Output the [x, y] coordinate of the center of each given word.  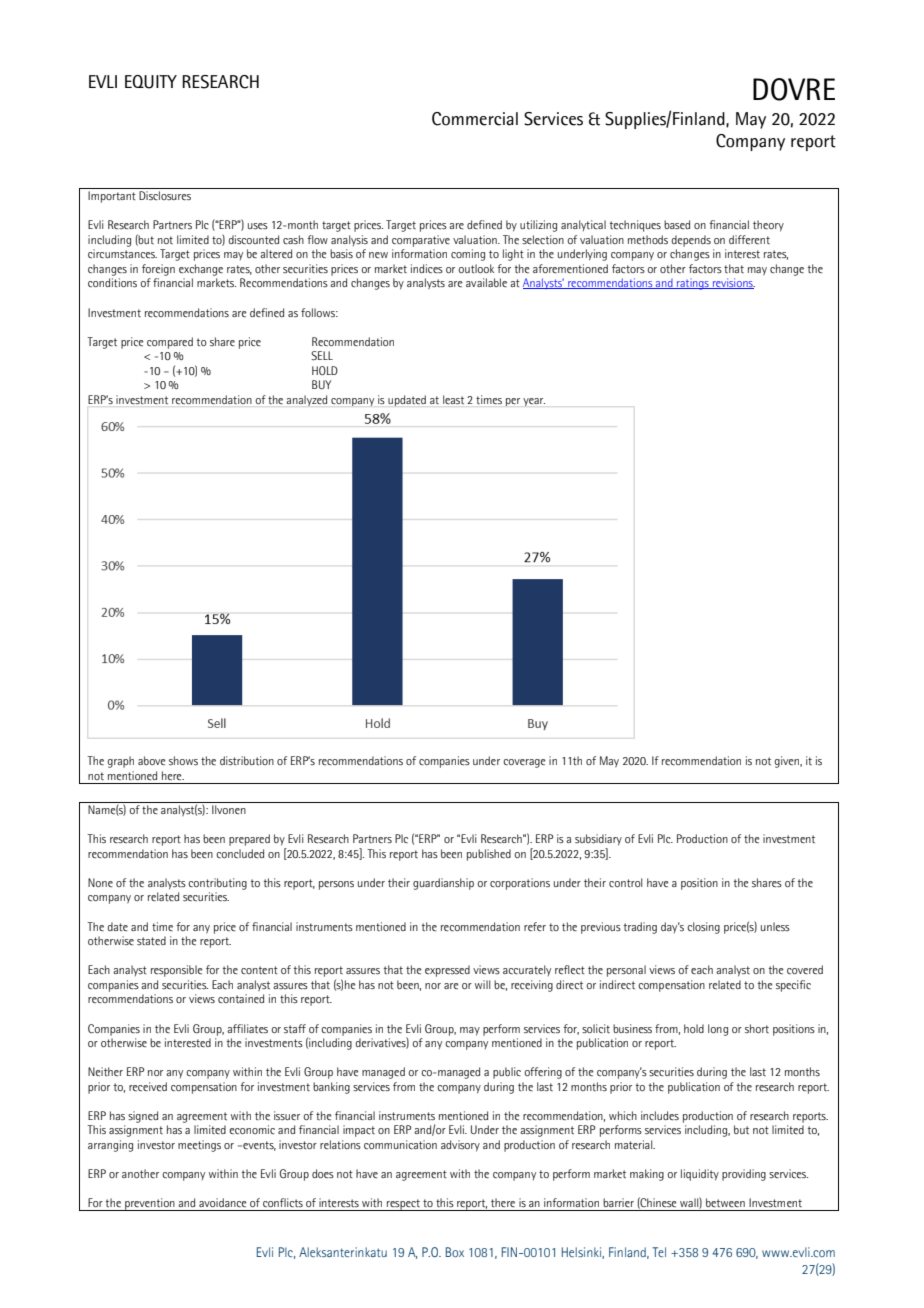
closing [703, 928]
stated [151, 940]
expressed [447, 971]
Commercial [475, 119]
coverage [524, 763]
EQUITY [151, 82]
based [677, 224]
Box [455, 1252]
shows [183, 760]
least [453, 399]
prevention [150, 1204]
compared [170, 343]
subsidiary [598, 840]
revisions [733, 283]
